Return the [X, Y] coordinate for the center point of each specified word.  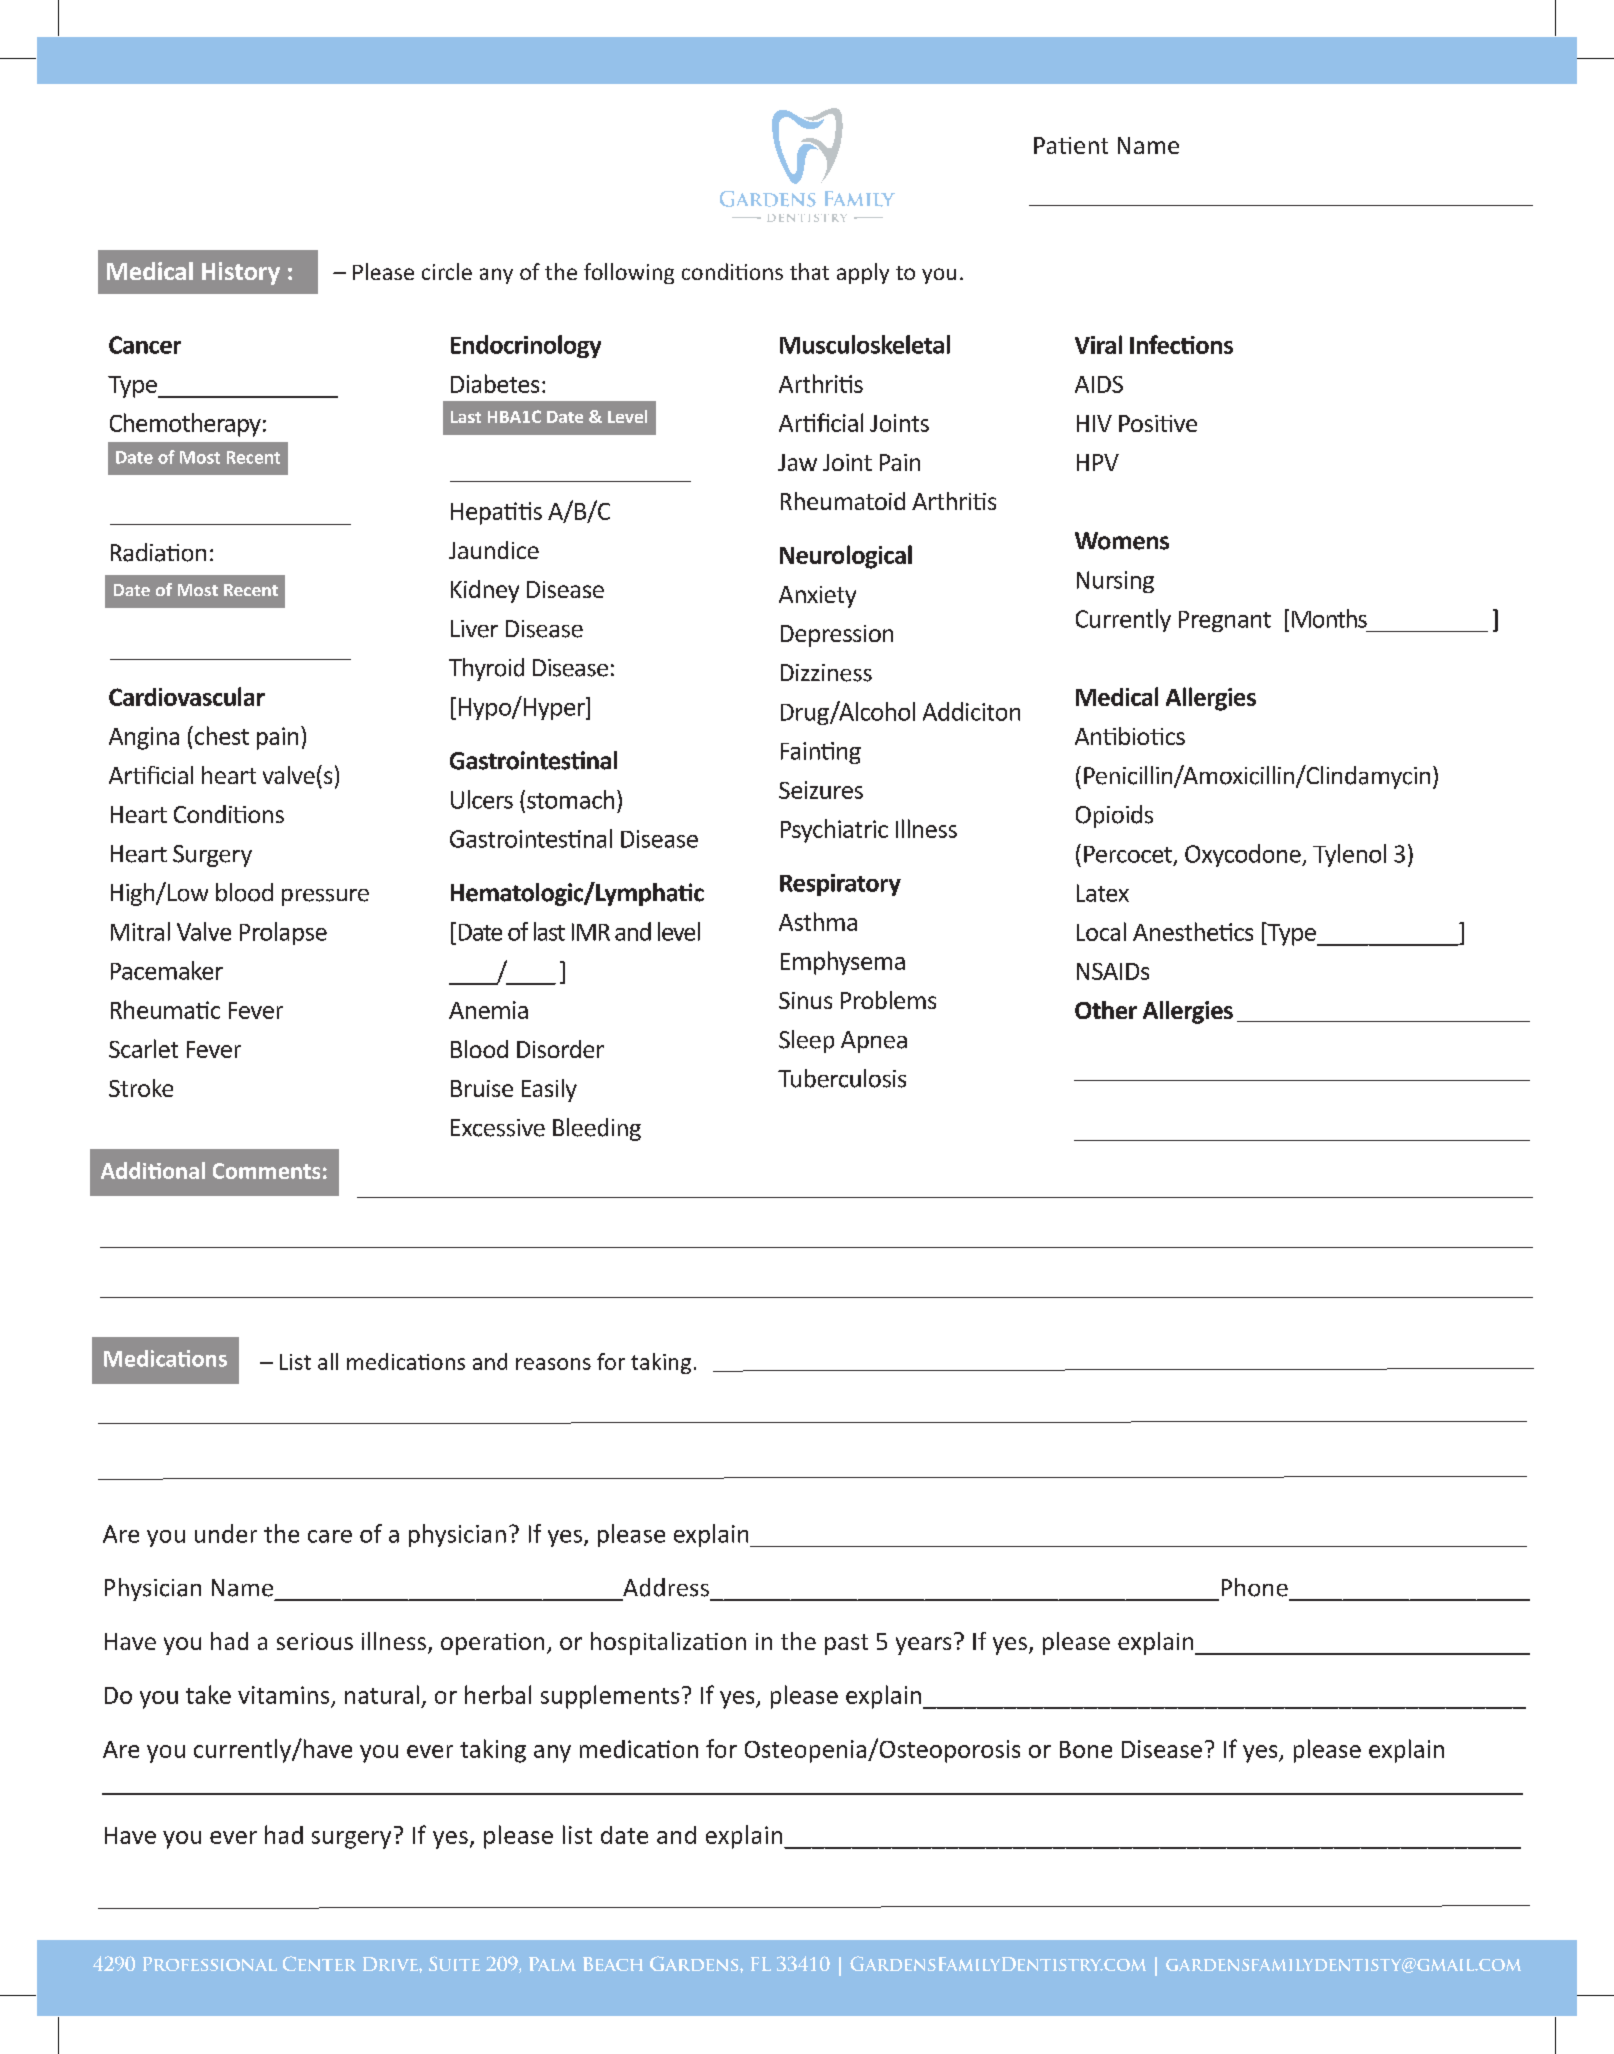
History [241, 273]
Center [319, 1963]
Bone [1086, 1749]
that [809, 271]
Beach [613, 1964]
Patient [1071, 145]
